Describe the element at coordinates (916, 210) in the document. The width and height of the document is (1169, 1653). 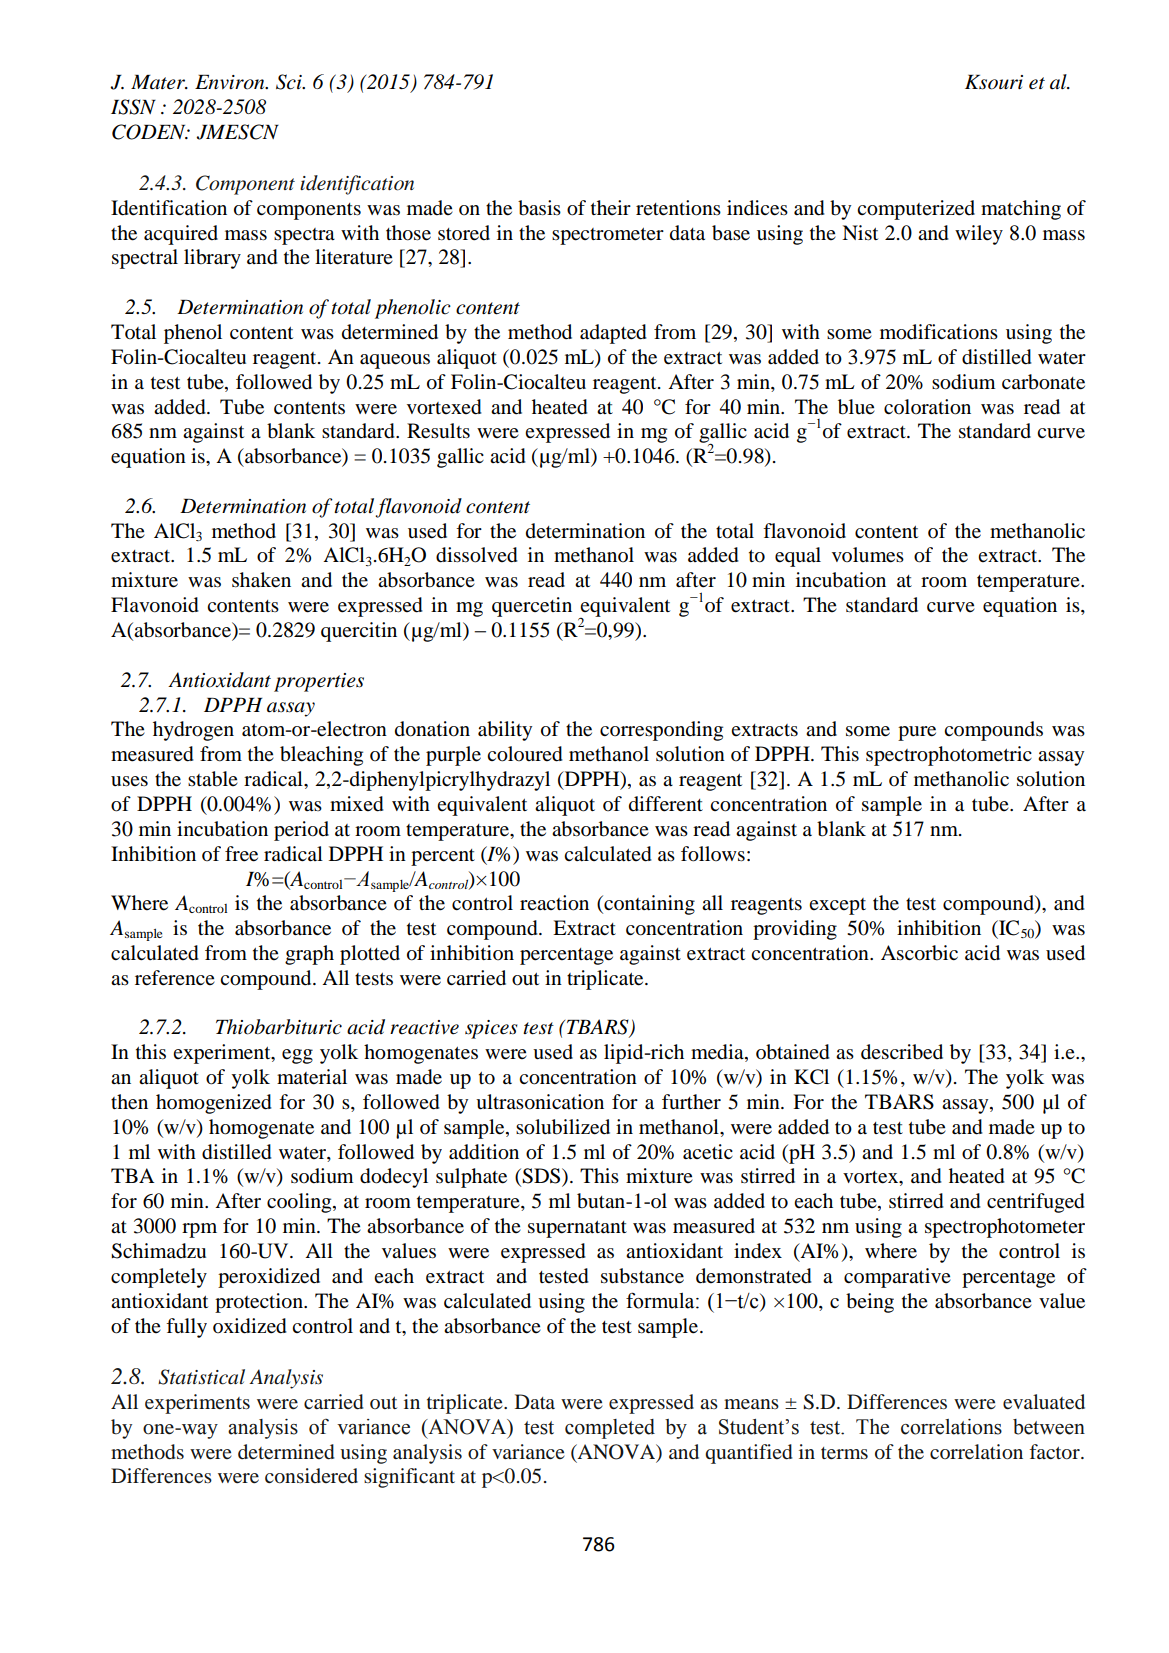
I see `computerized` at that location.
